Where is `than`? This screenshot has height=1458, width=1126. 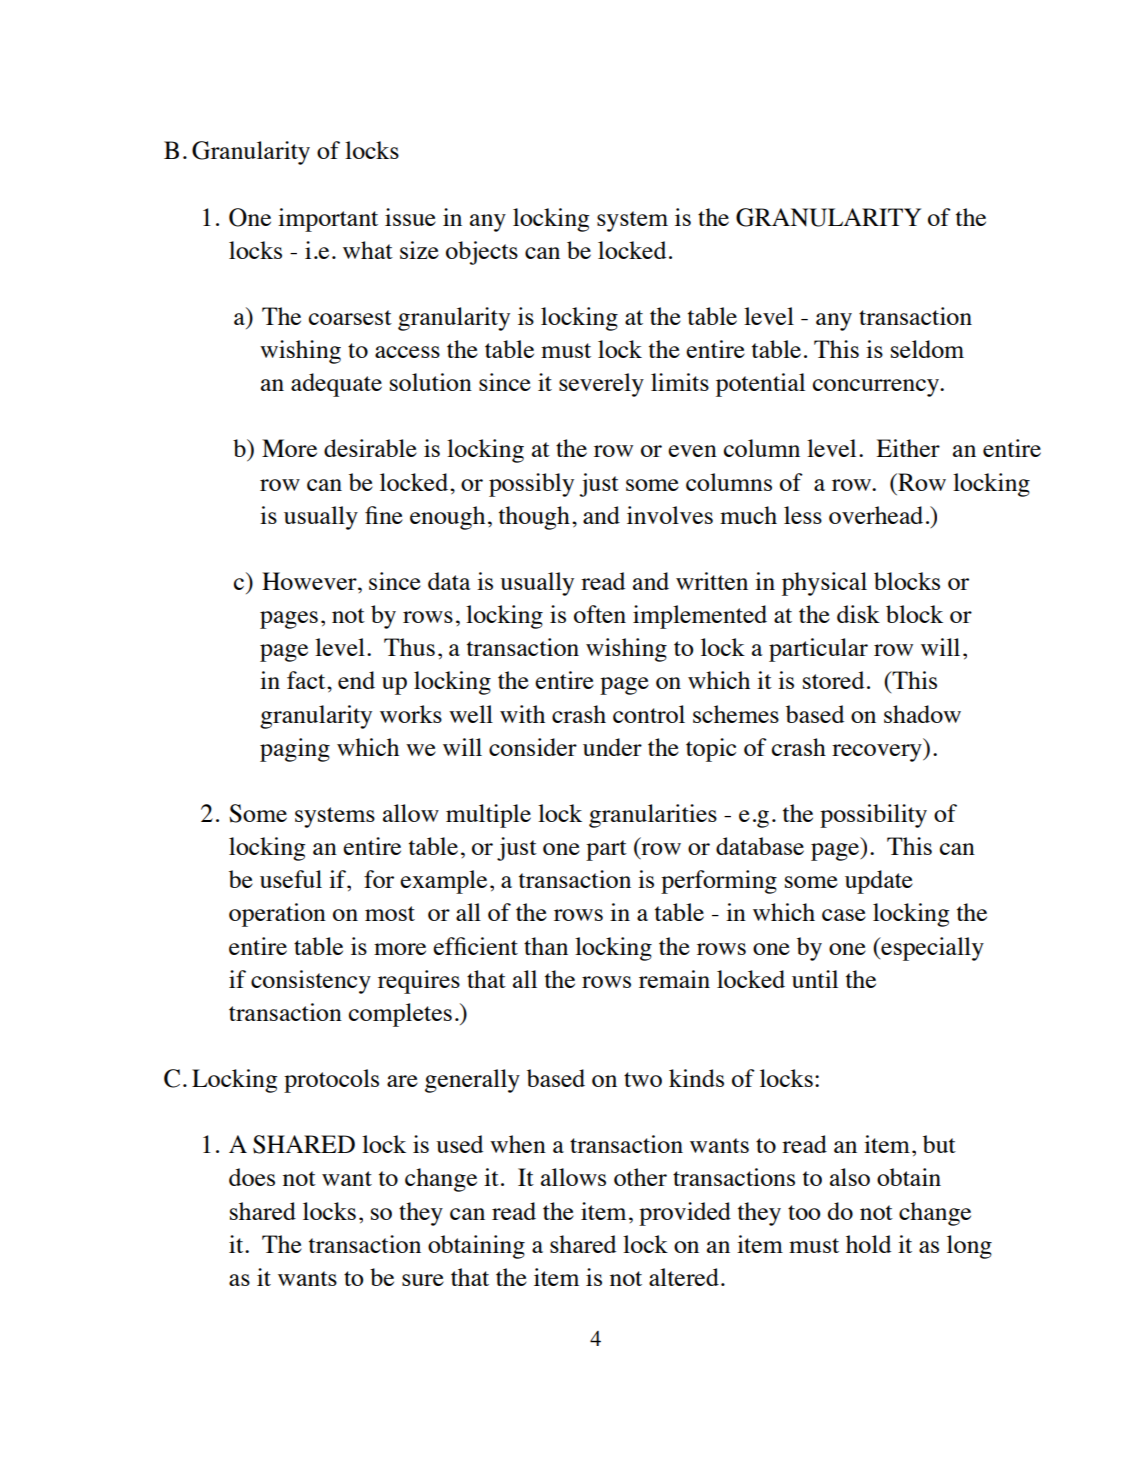
than is located at coordinates (546, 946).
